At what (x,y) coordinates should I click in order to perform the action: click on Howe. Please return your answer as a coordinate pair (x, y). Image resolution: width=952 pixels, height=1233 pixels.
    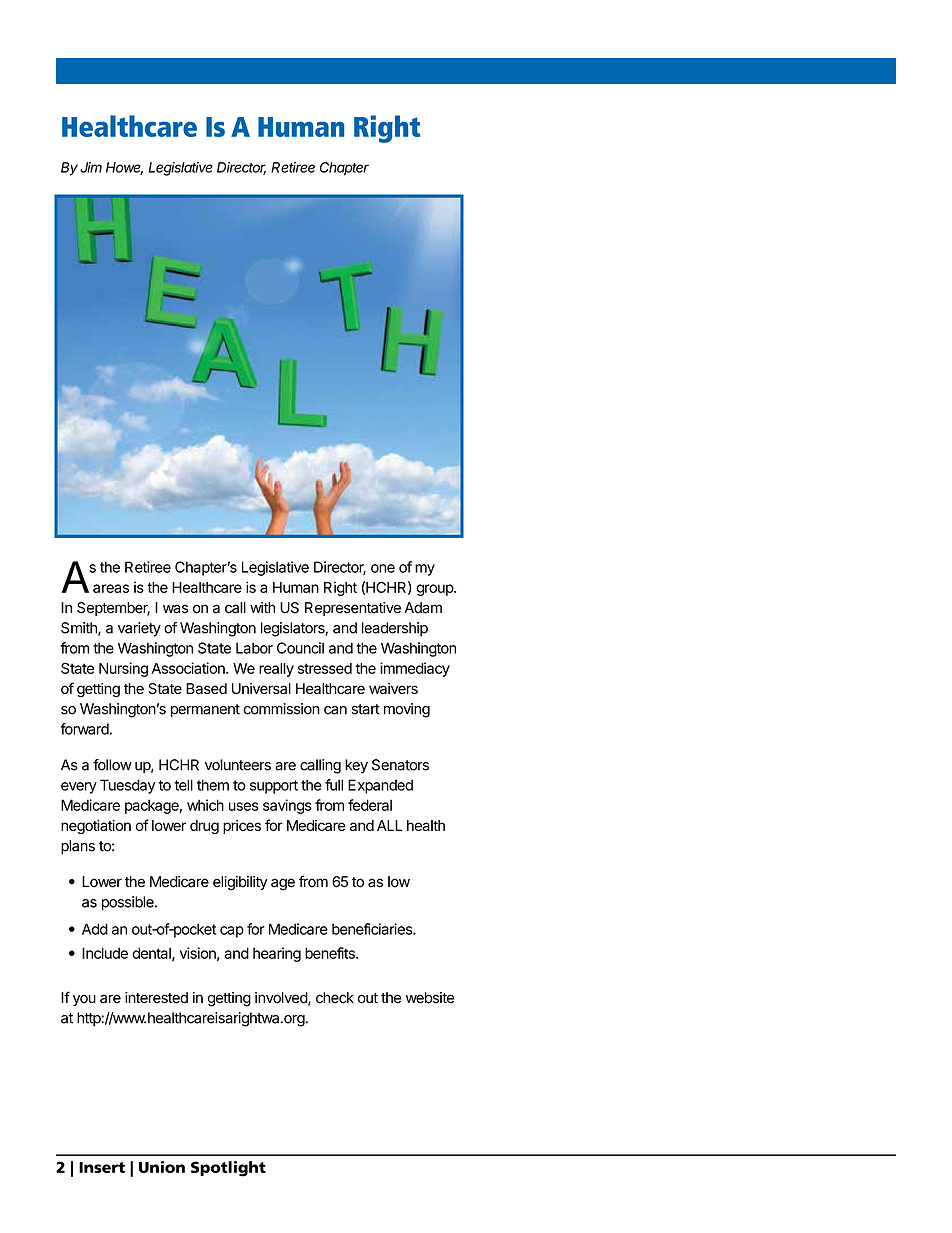
    Looking at the image, I should click on (124, 168).
